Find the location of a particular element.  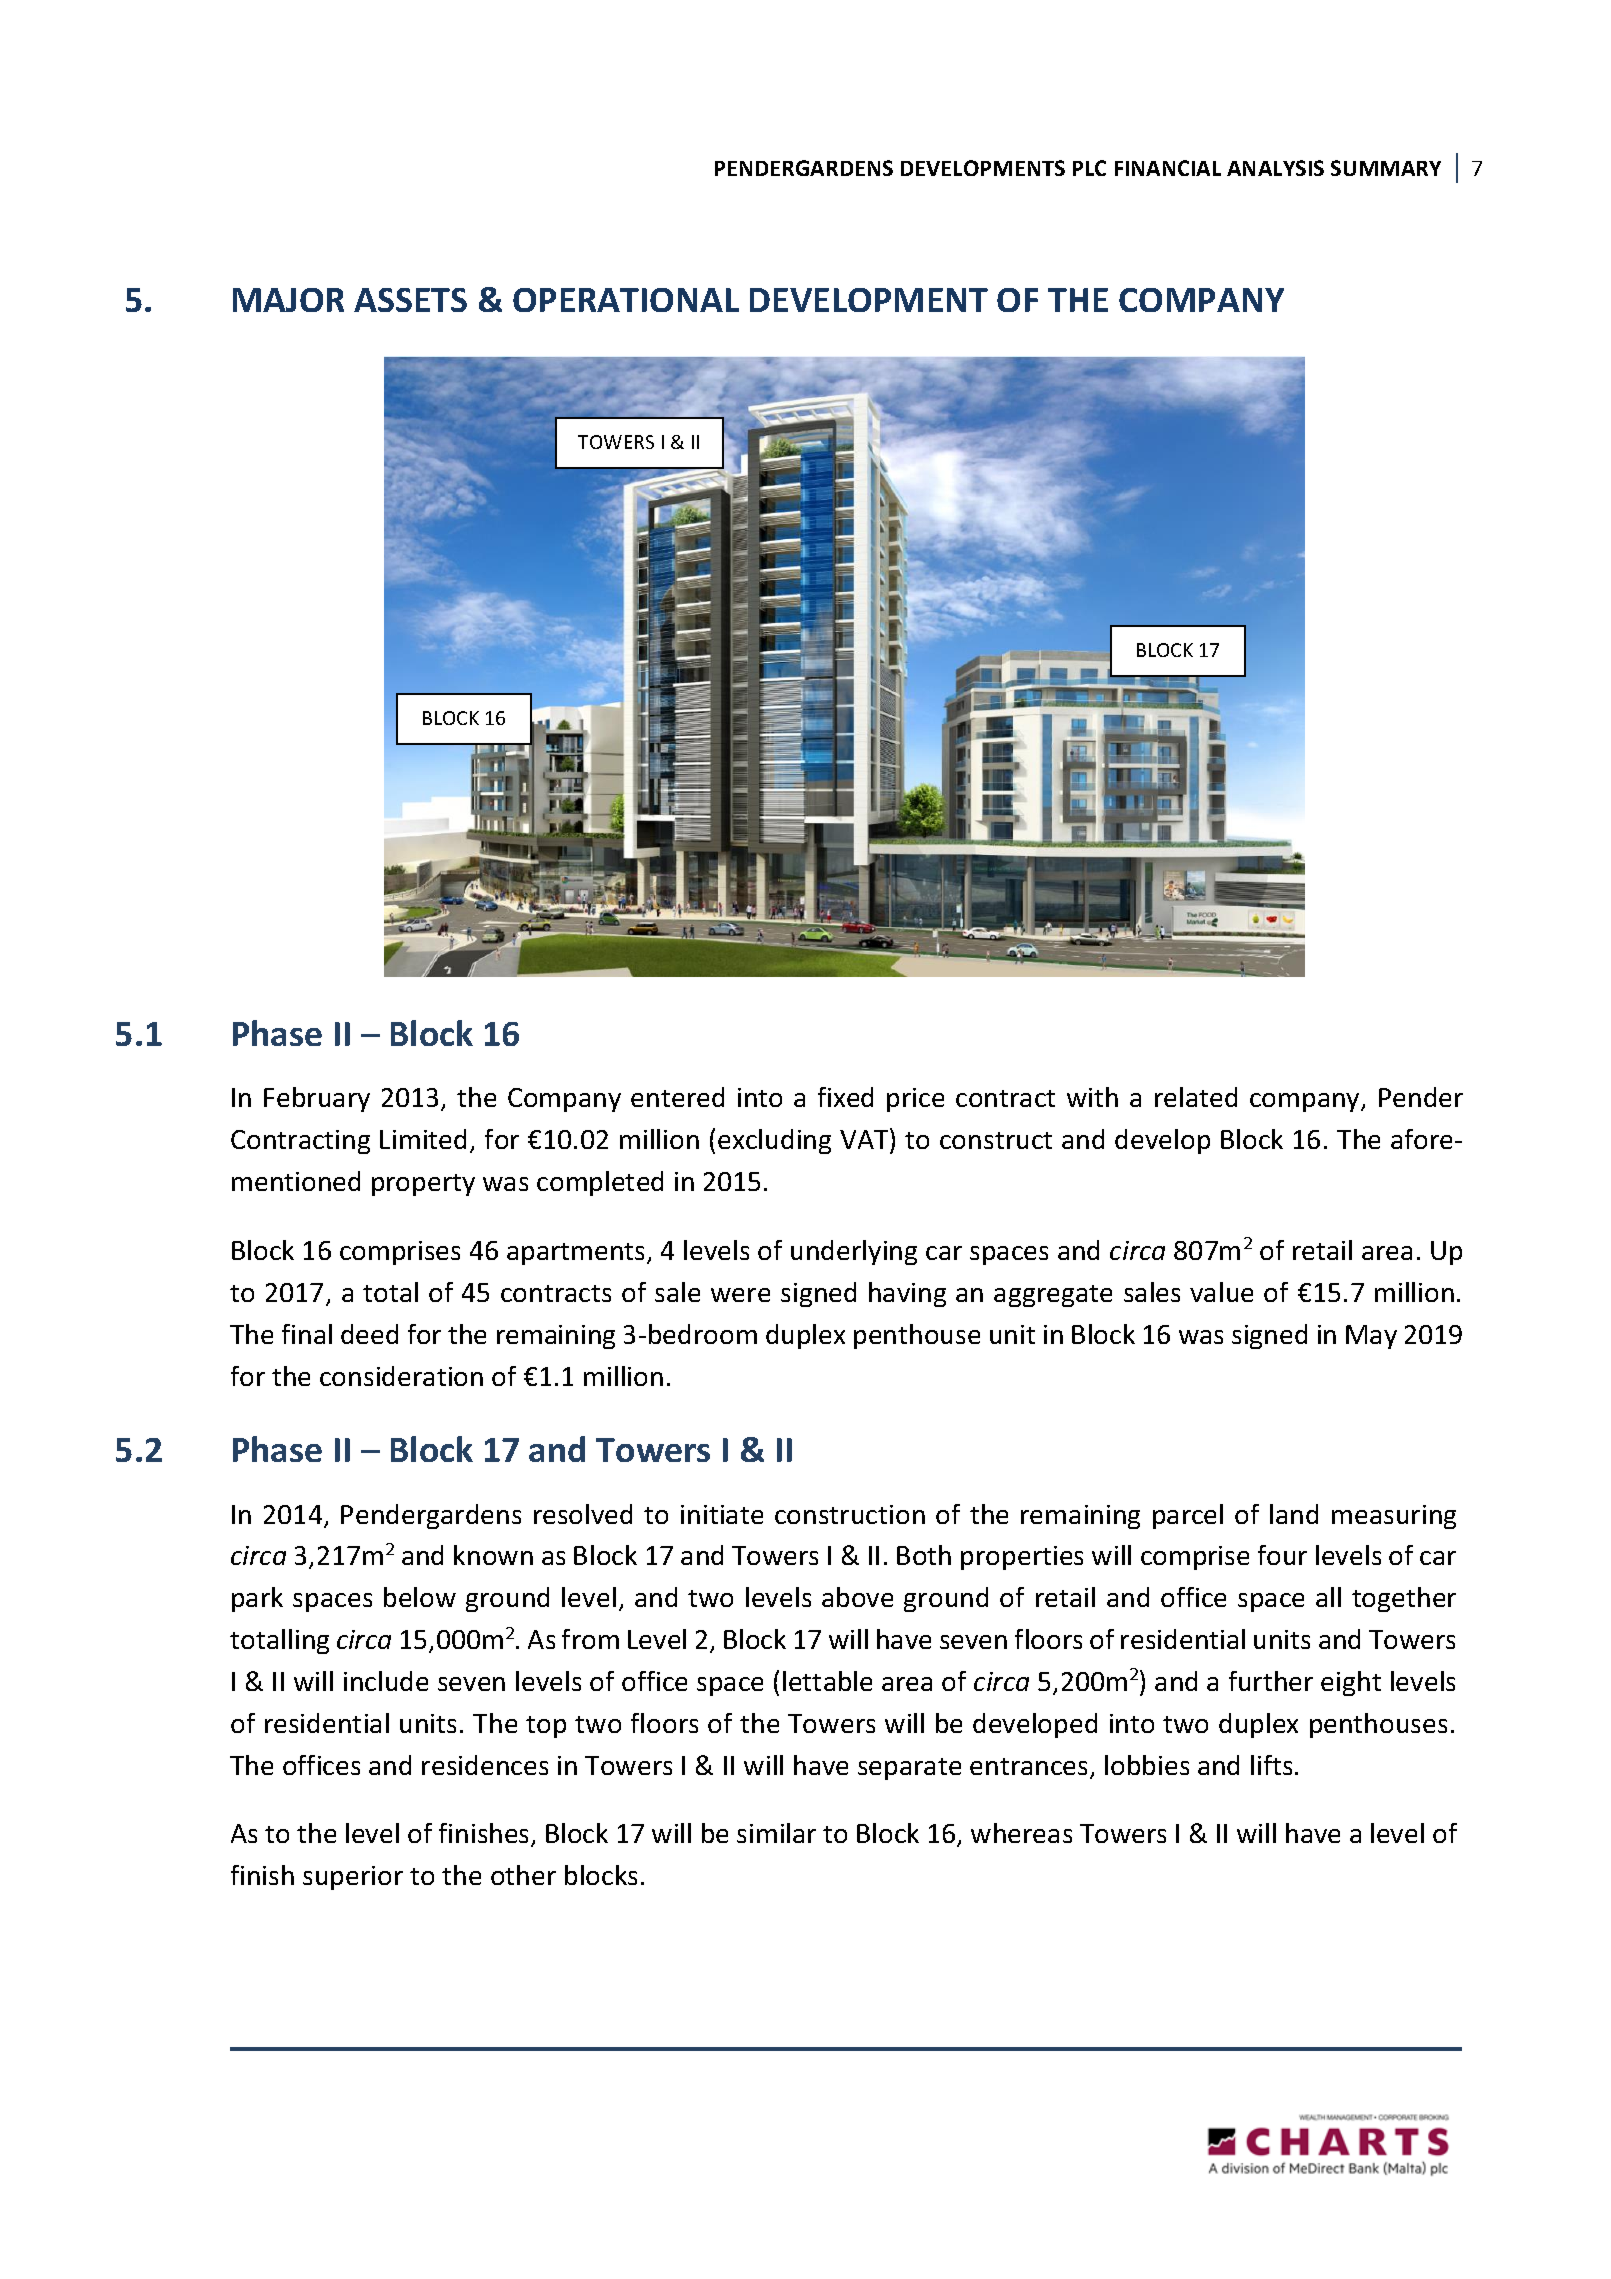

superior is located at coordinates (353, 1878).
